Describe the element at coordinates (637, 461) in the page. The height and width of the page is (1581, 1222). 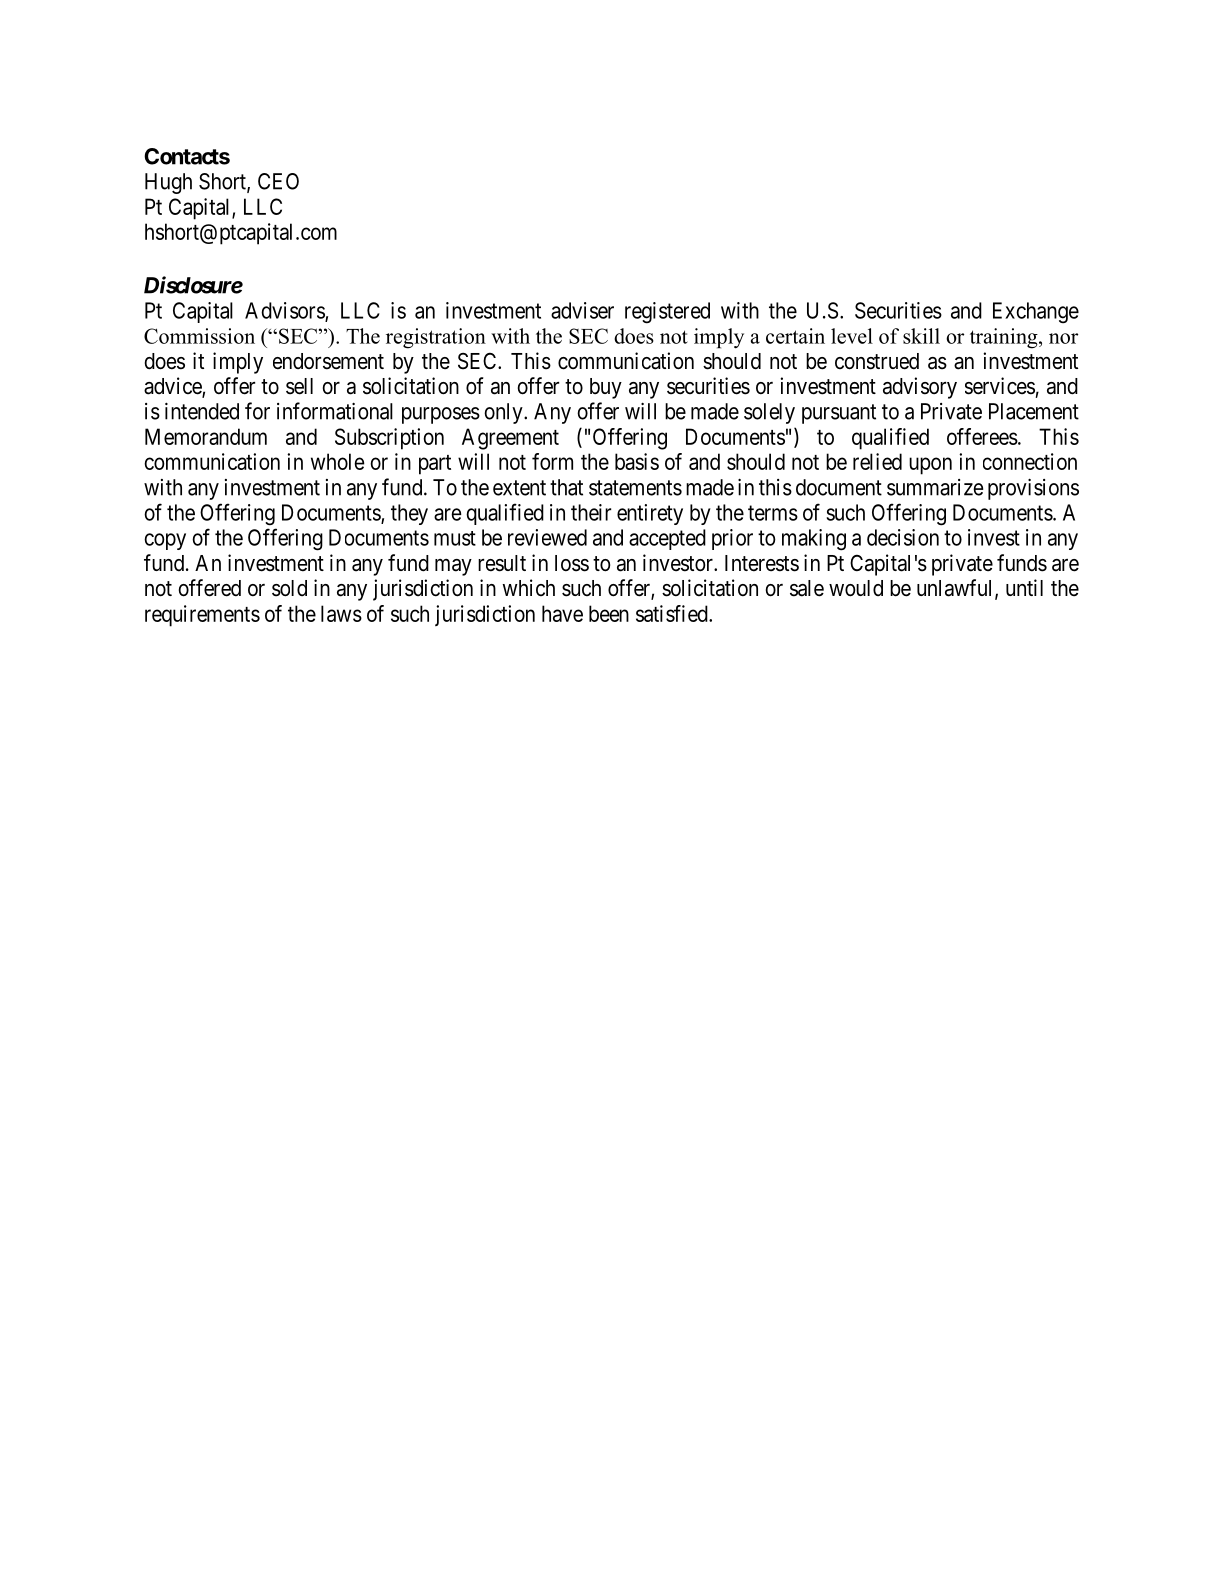
I see `basis` at that location.
